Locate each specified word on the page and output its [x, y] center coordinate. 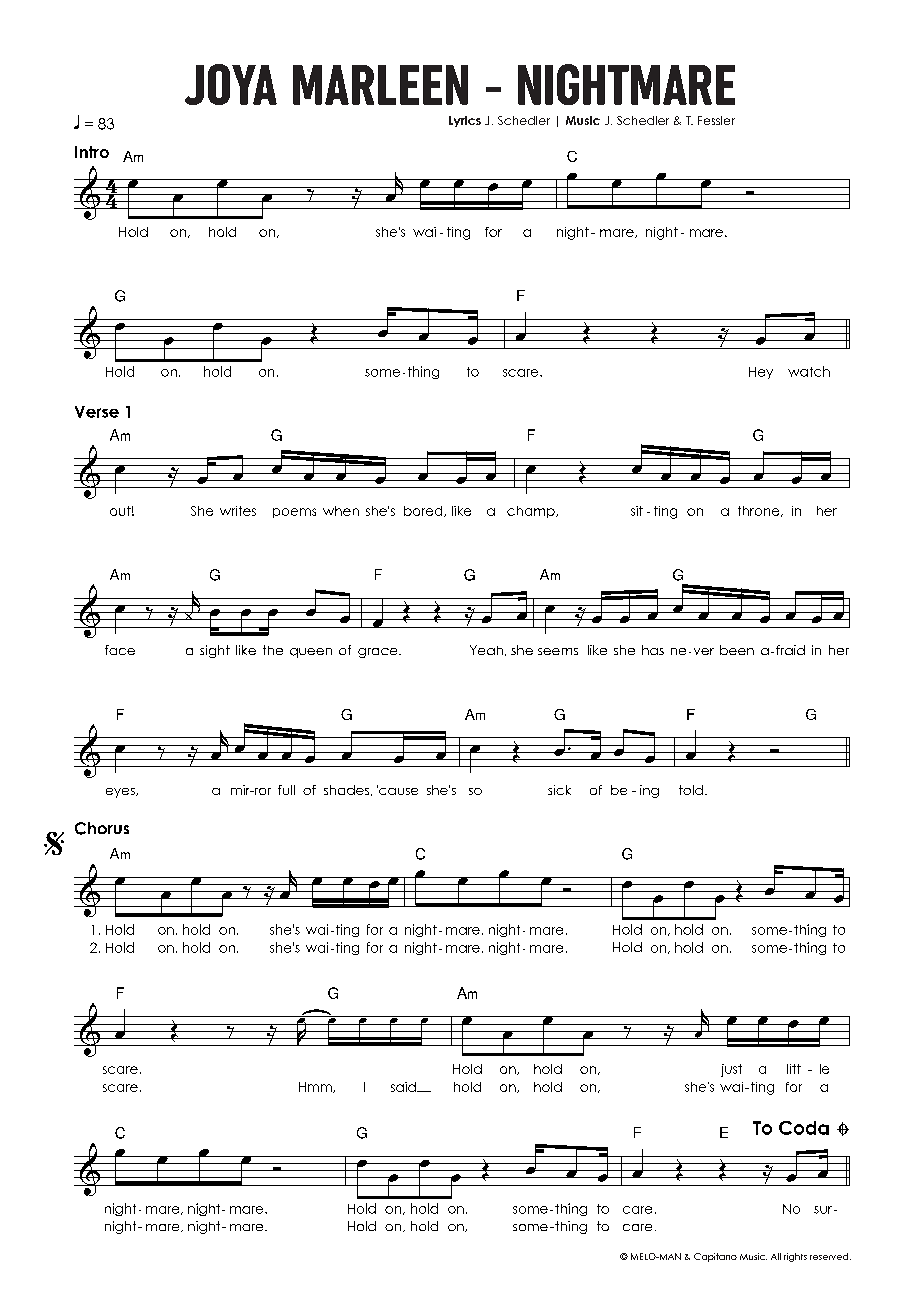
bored [424, 511]
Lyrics [465, 121]
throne [760, 511]
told [691, 790]
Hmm [316, 1087]
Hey [761, 373]
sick [559, 790]
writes [238, 511]
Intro [92, 152]
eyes [121, 793]
